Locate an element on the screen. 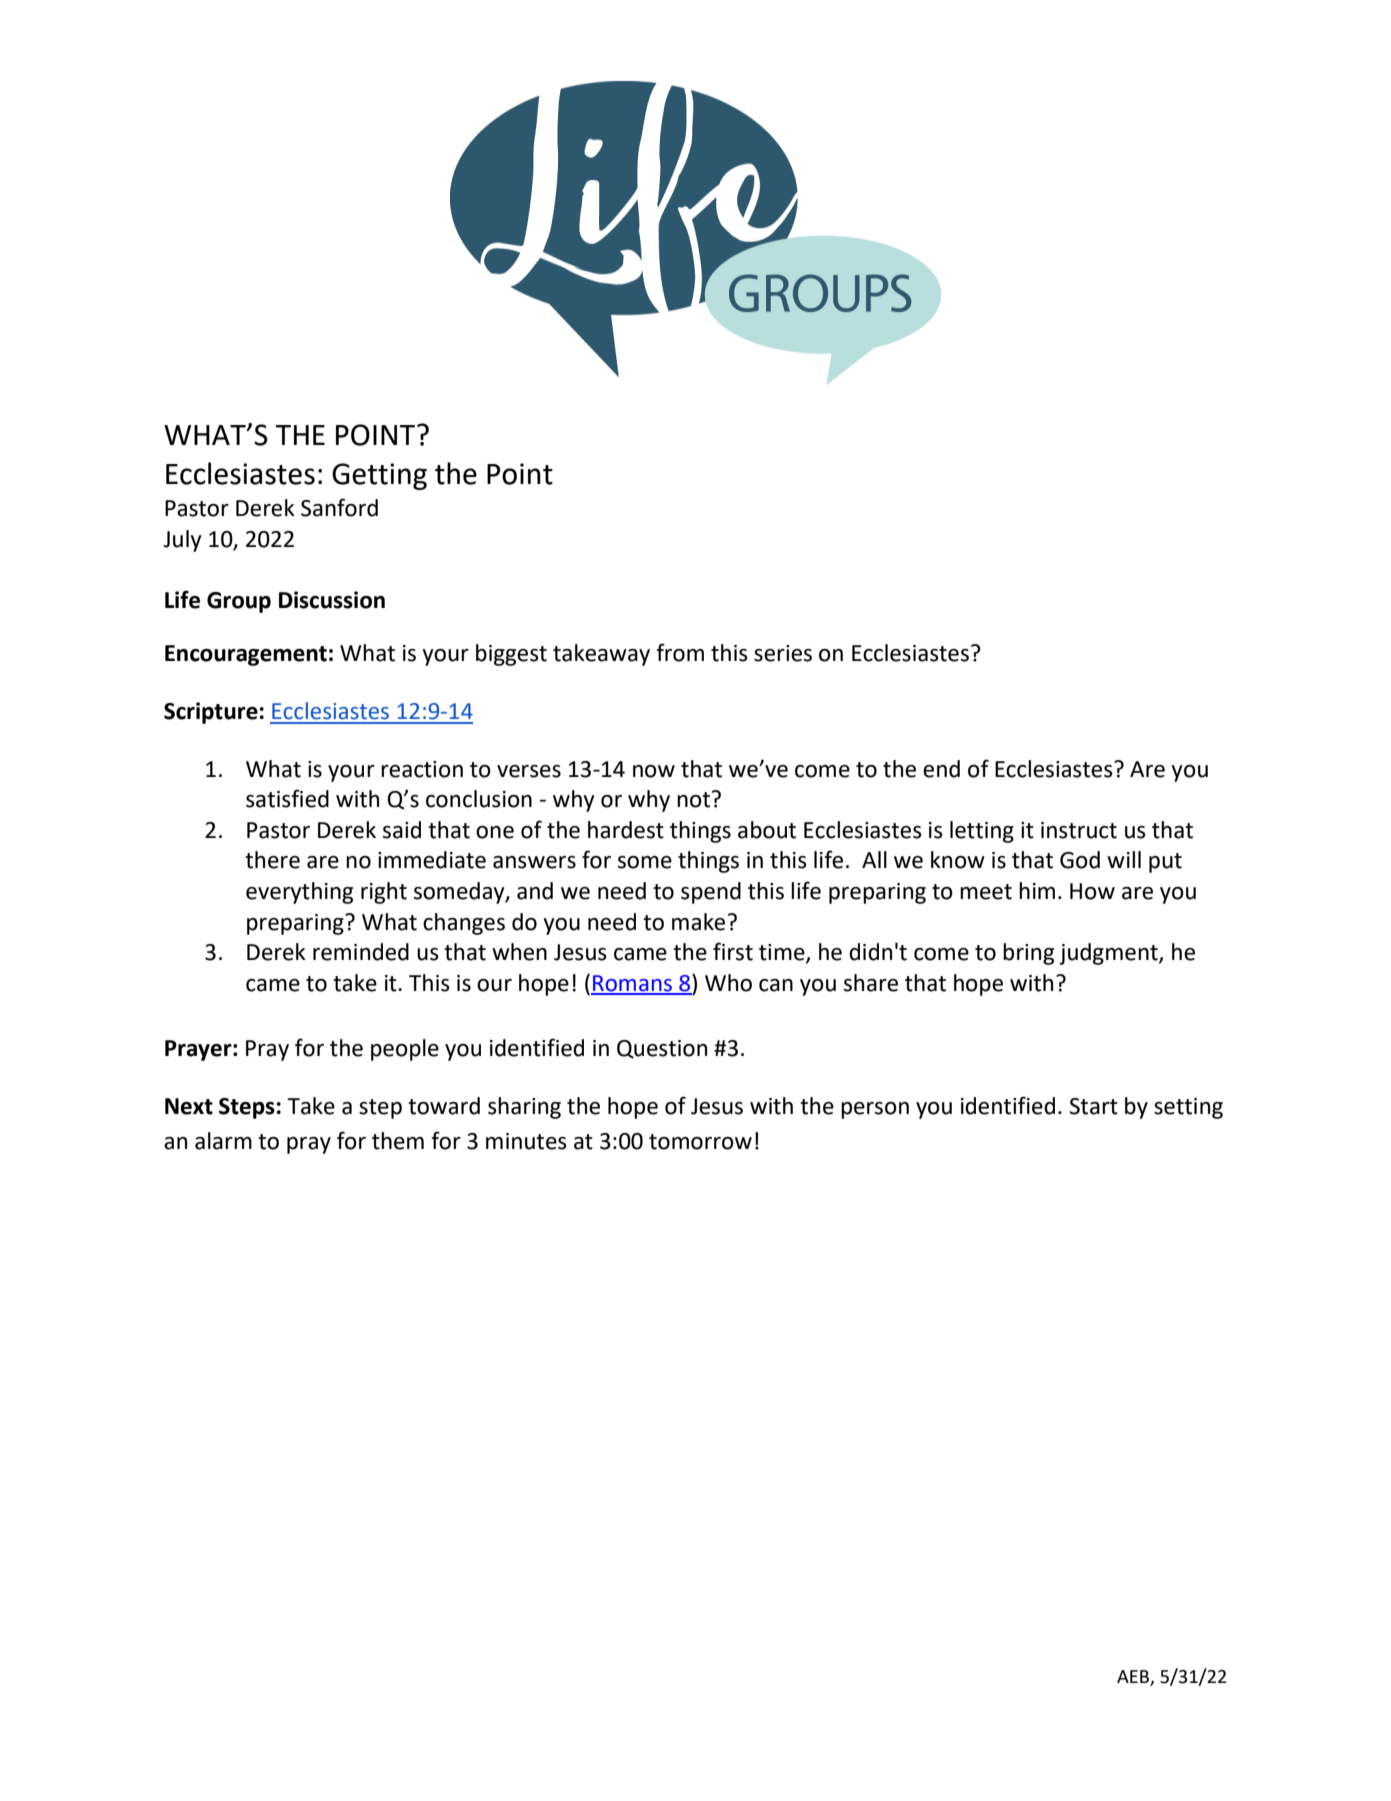 This screenshot has width=1391, height=1801. letting is located at coordinates (982, 832).
